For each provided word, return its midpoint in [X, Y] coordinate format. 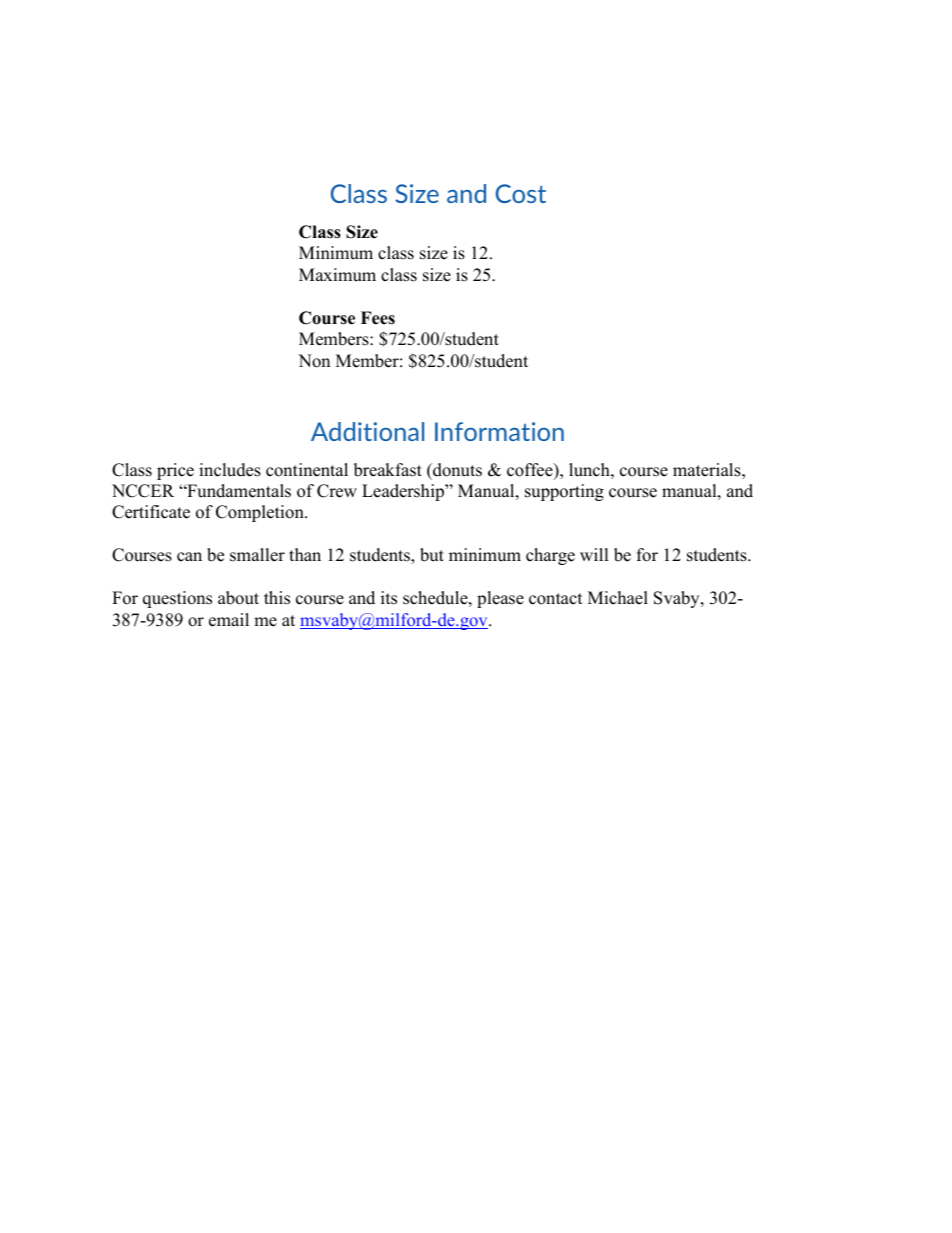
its [389, 598]
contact [556, 599]
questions [177, 599]
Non [314, 361]
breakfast [388, 470]
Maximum [337, 275]
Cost [521, 193]
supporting [564, 492]
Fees [378, 318]
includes [230, 470]
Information [499, 431]
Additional [367, 431]
